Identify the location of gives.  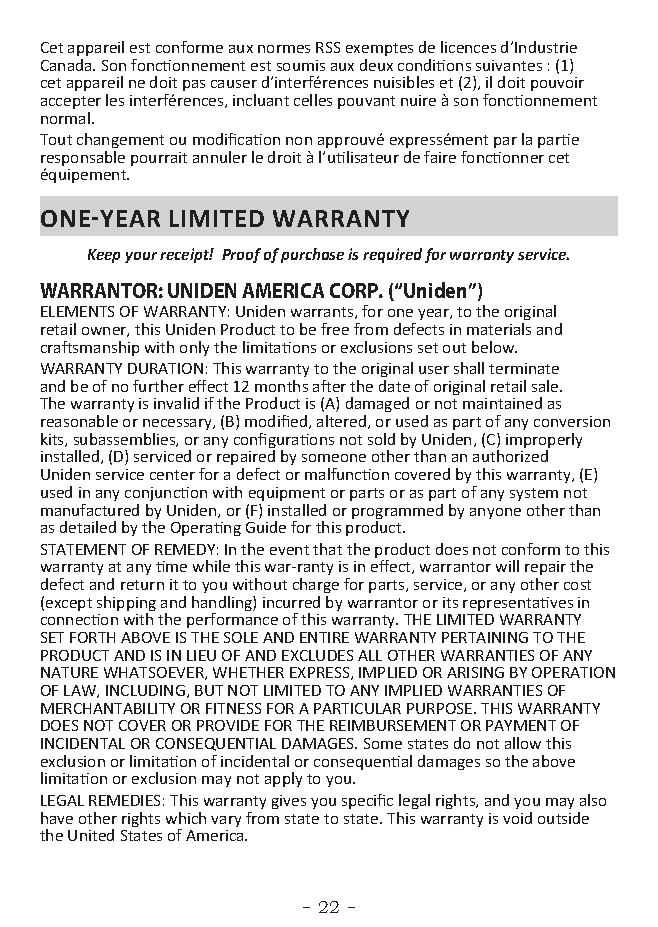
(289, 802).
